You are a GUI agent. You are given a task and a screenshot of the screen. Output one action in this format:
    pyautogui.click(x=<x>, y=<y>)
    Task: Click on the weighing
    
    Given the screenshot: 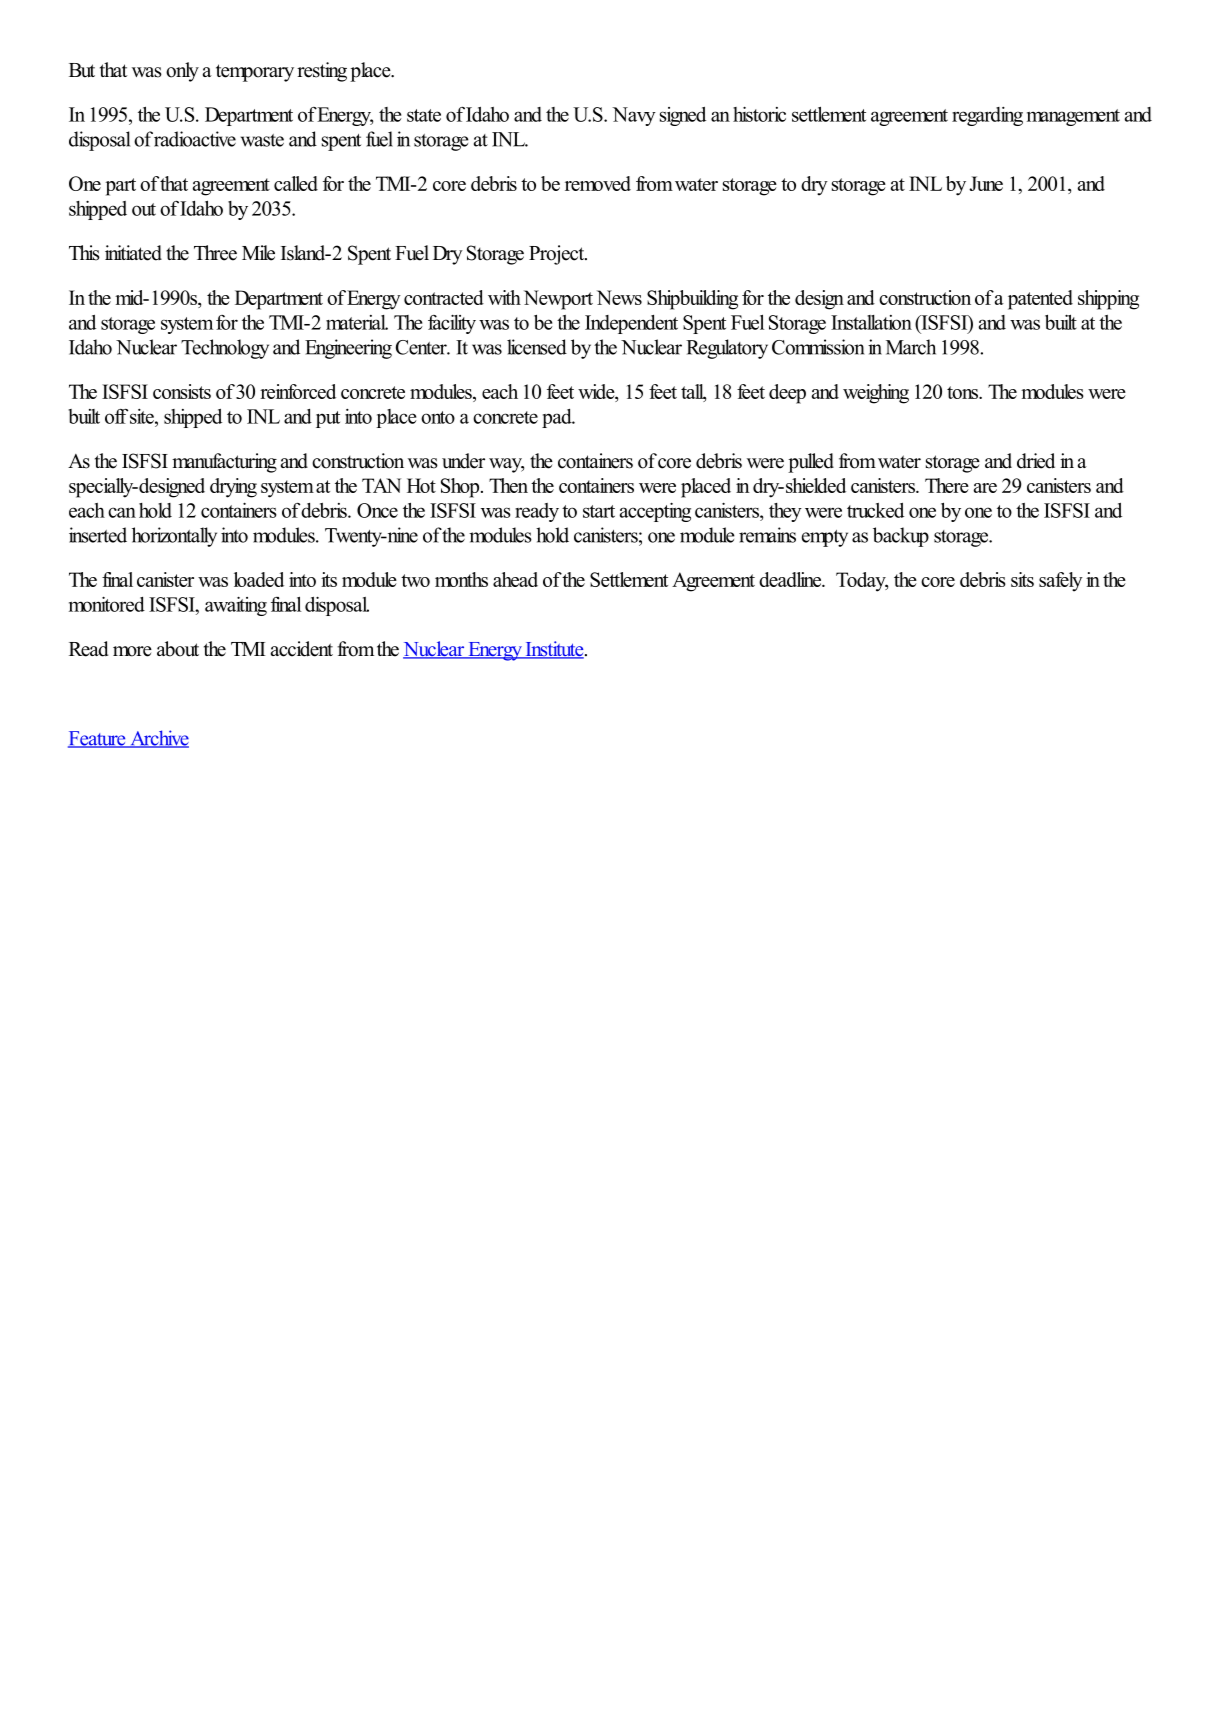 What is the action you would take?
    pyautogui.click(x=876, y=394)
